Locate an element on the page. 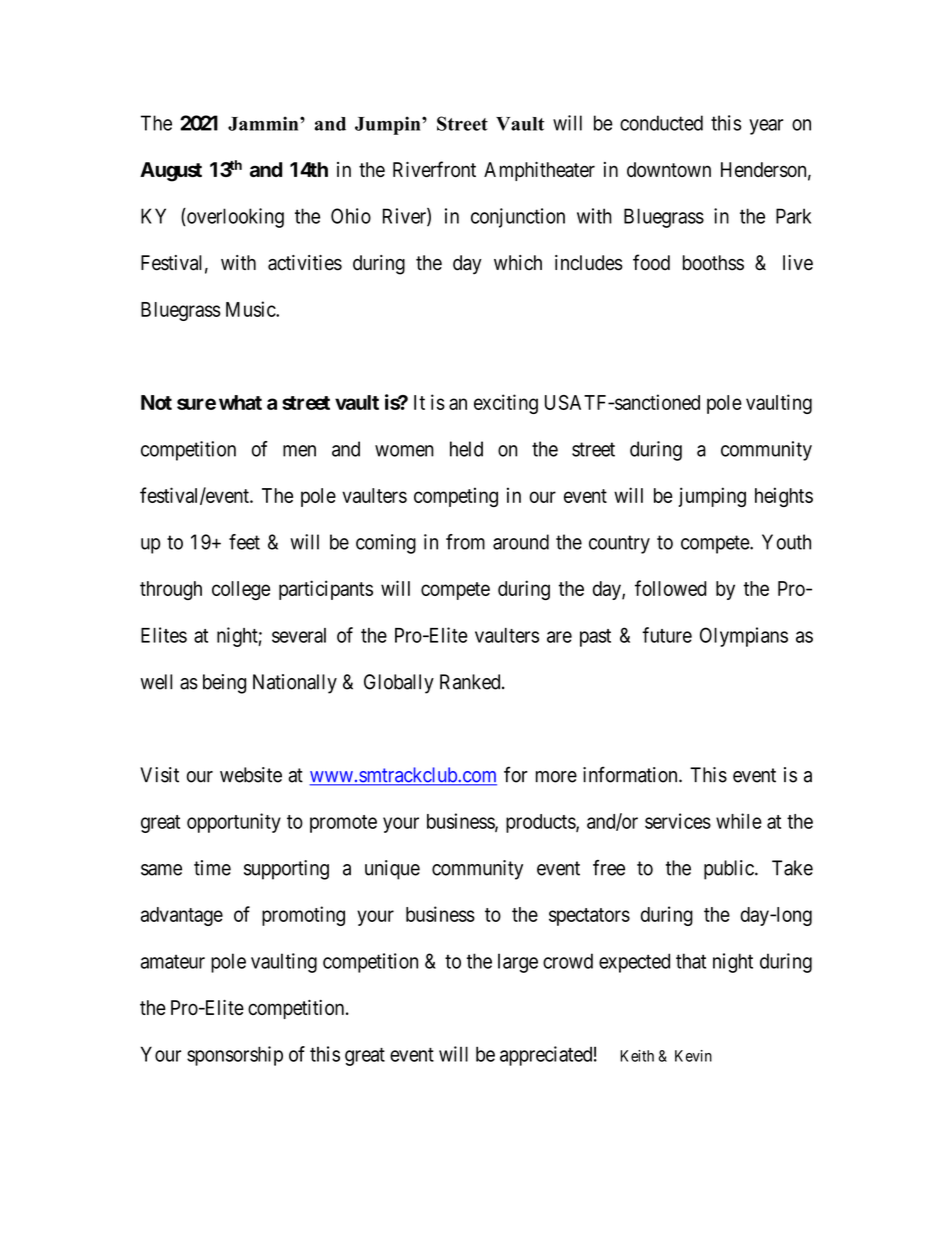  Kevin is located at coordinates (693, 1056).
